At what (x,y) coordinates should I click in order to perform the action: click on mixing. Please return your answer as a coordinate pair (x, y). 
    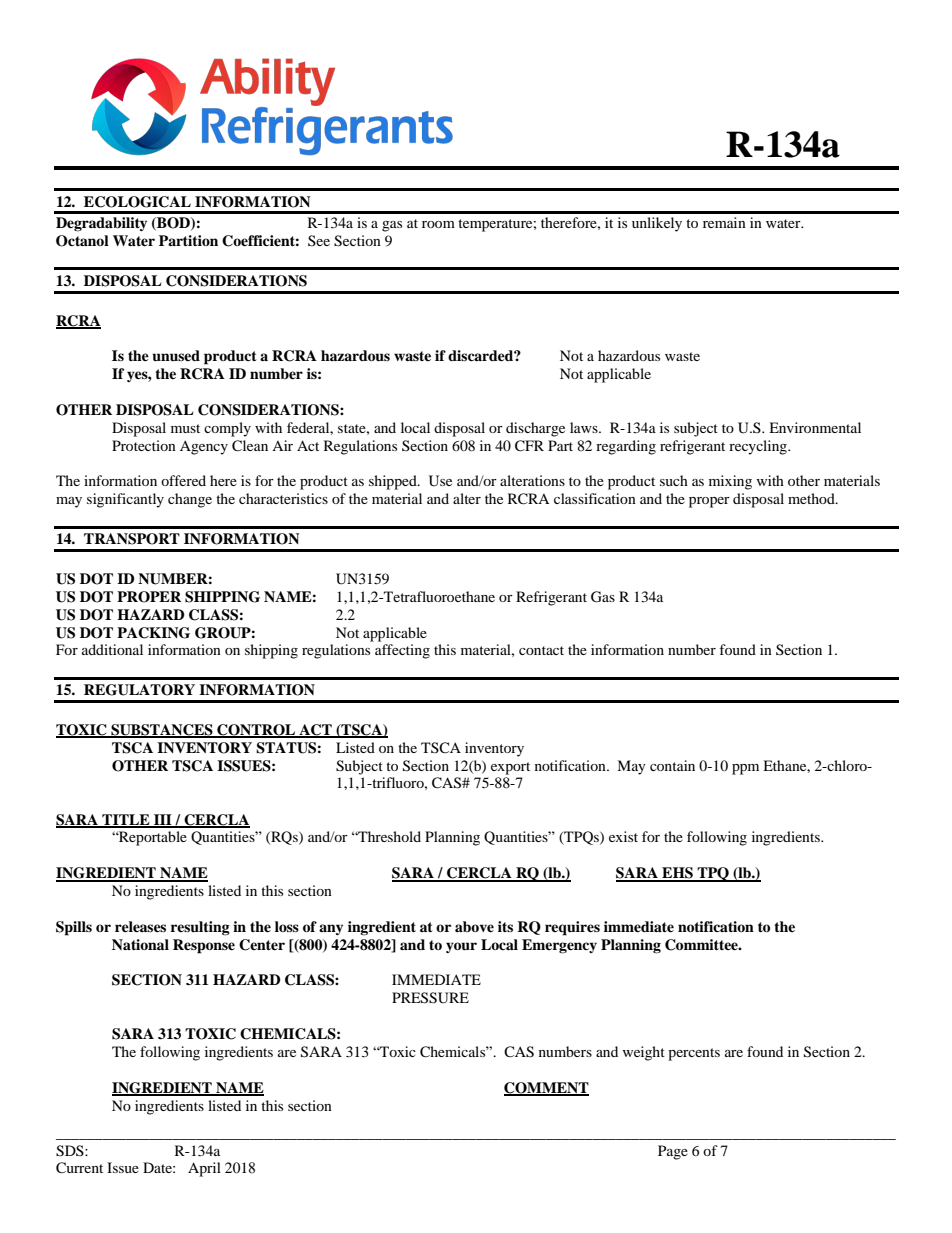
    Looking at the image, I should click on (730, 482).
